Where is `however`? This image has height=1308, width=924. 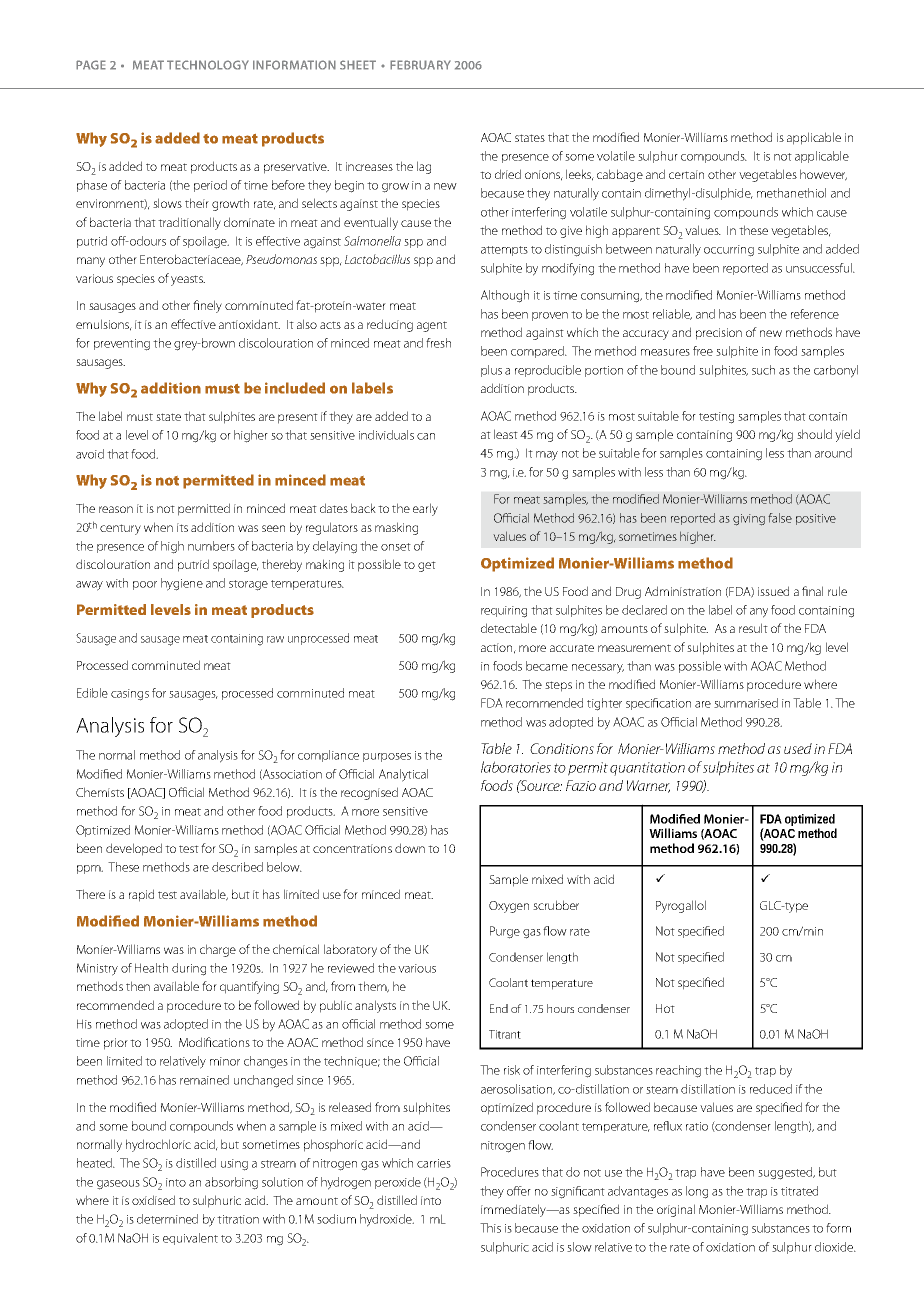 however is located at coordinates (823, 175).
